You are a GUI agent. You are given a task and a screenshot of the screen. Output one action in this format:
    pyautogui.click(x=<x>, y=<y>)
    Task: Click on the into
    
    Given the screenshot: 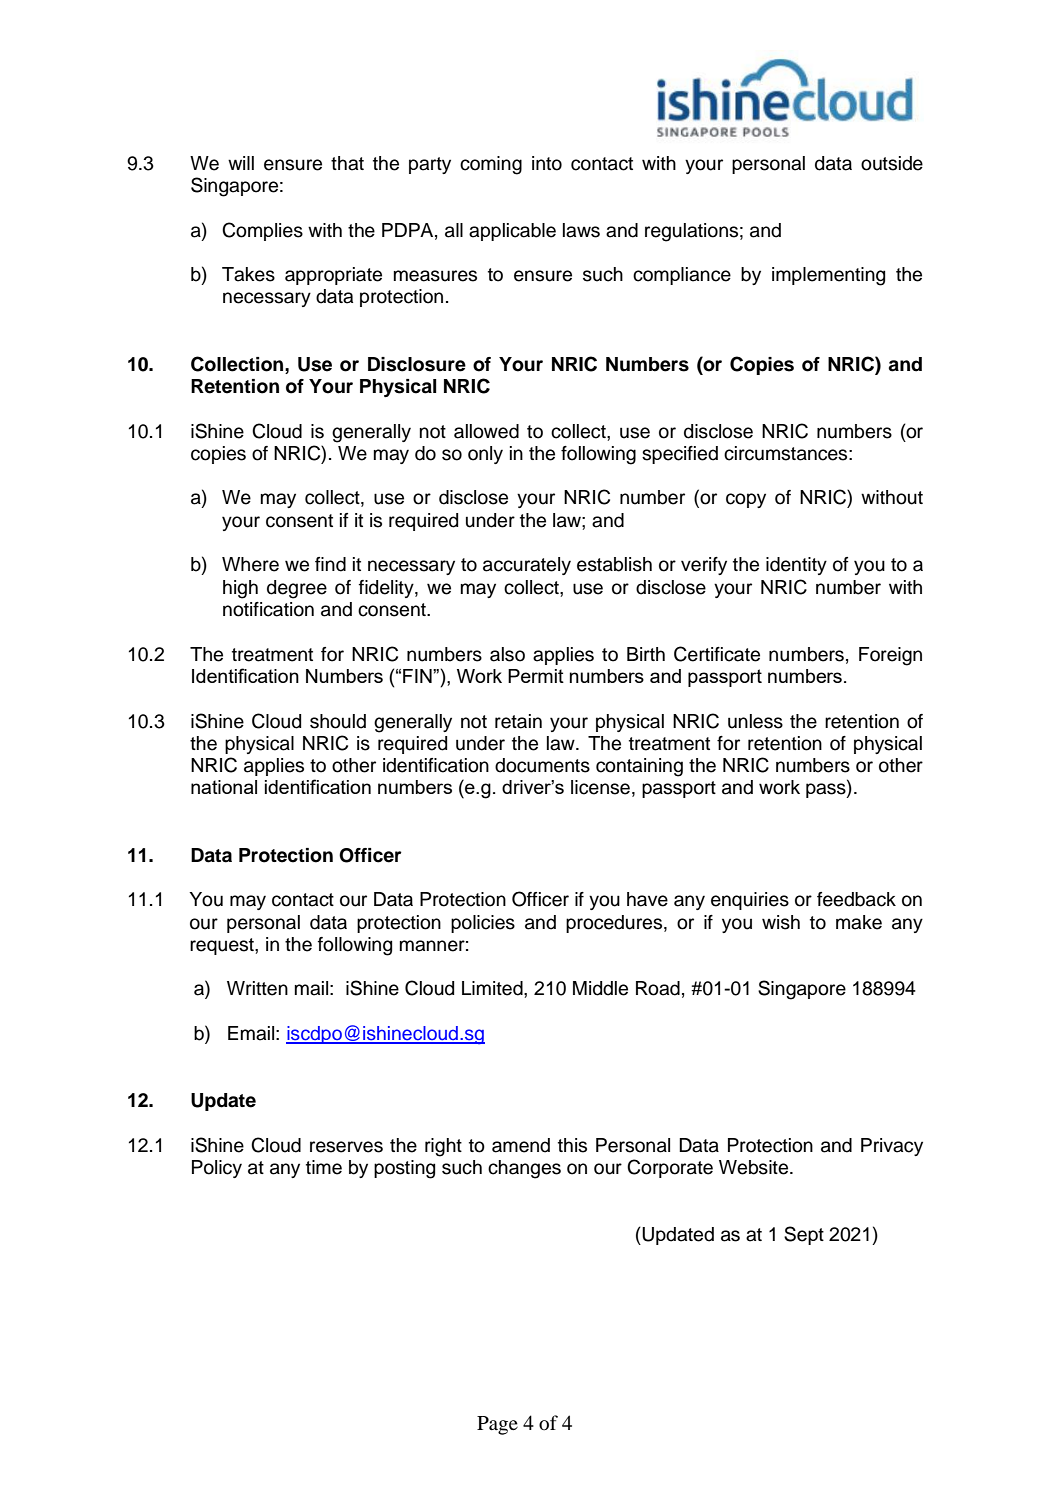 What is the action you would take?
    pyautogui.click(x=547, y=163)
